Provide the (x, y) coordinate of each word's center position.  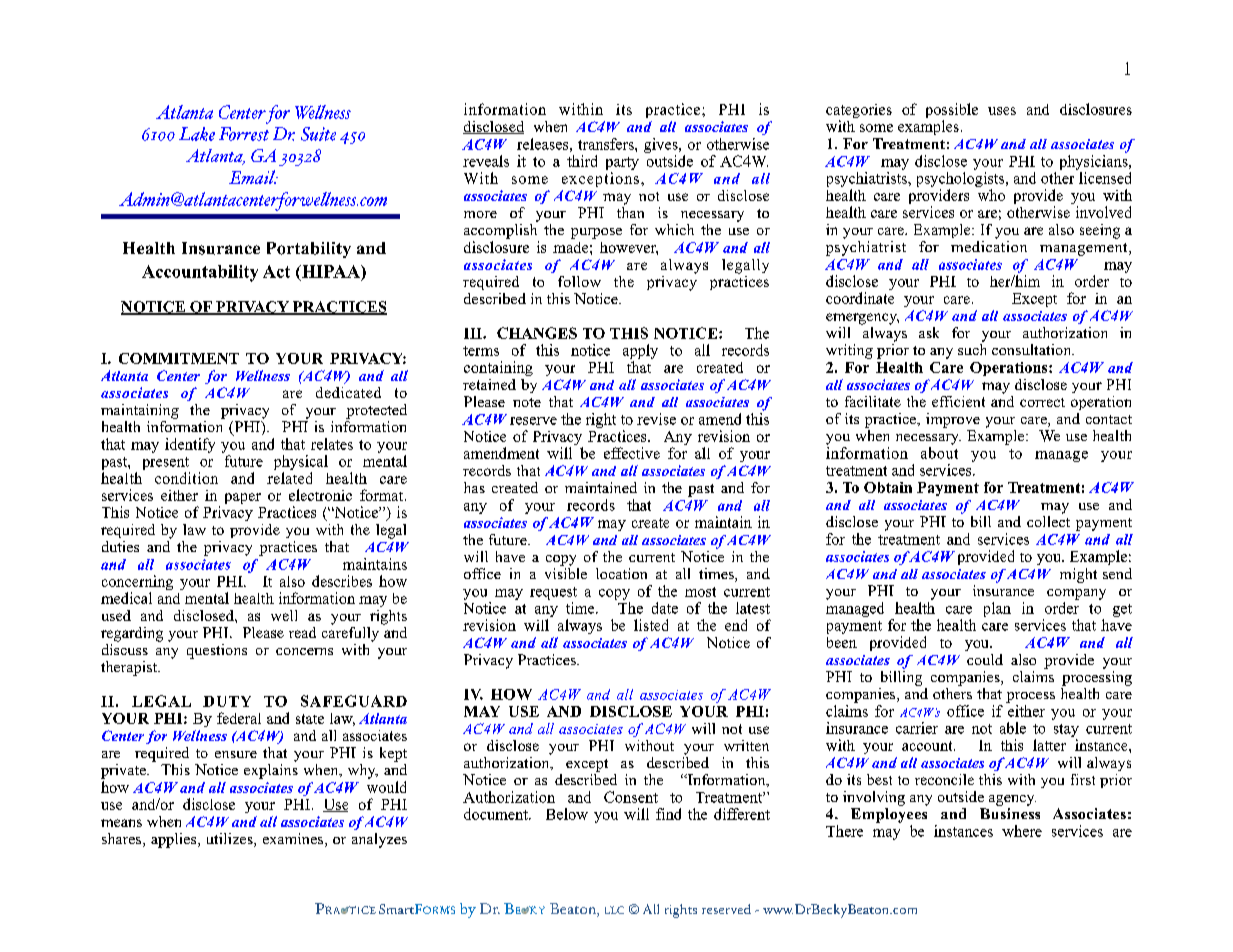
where (1022, 831)
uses (1002, 111)
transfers (607, 144)
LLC (614, 910)
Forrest (244, 134)
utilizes (231, 840)
